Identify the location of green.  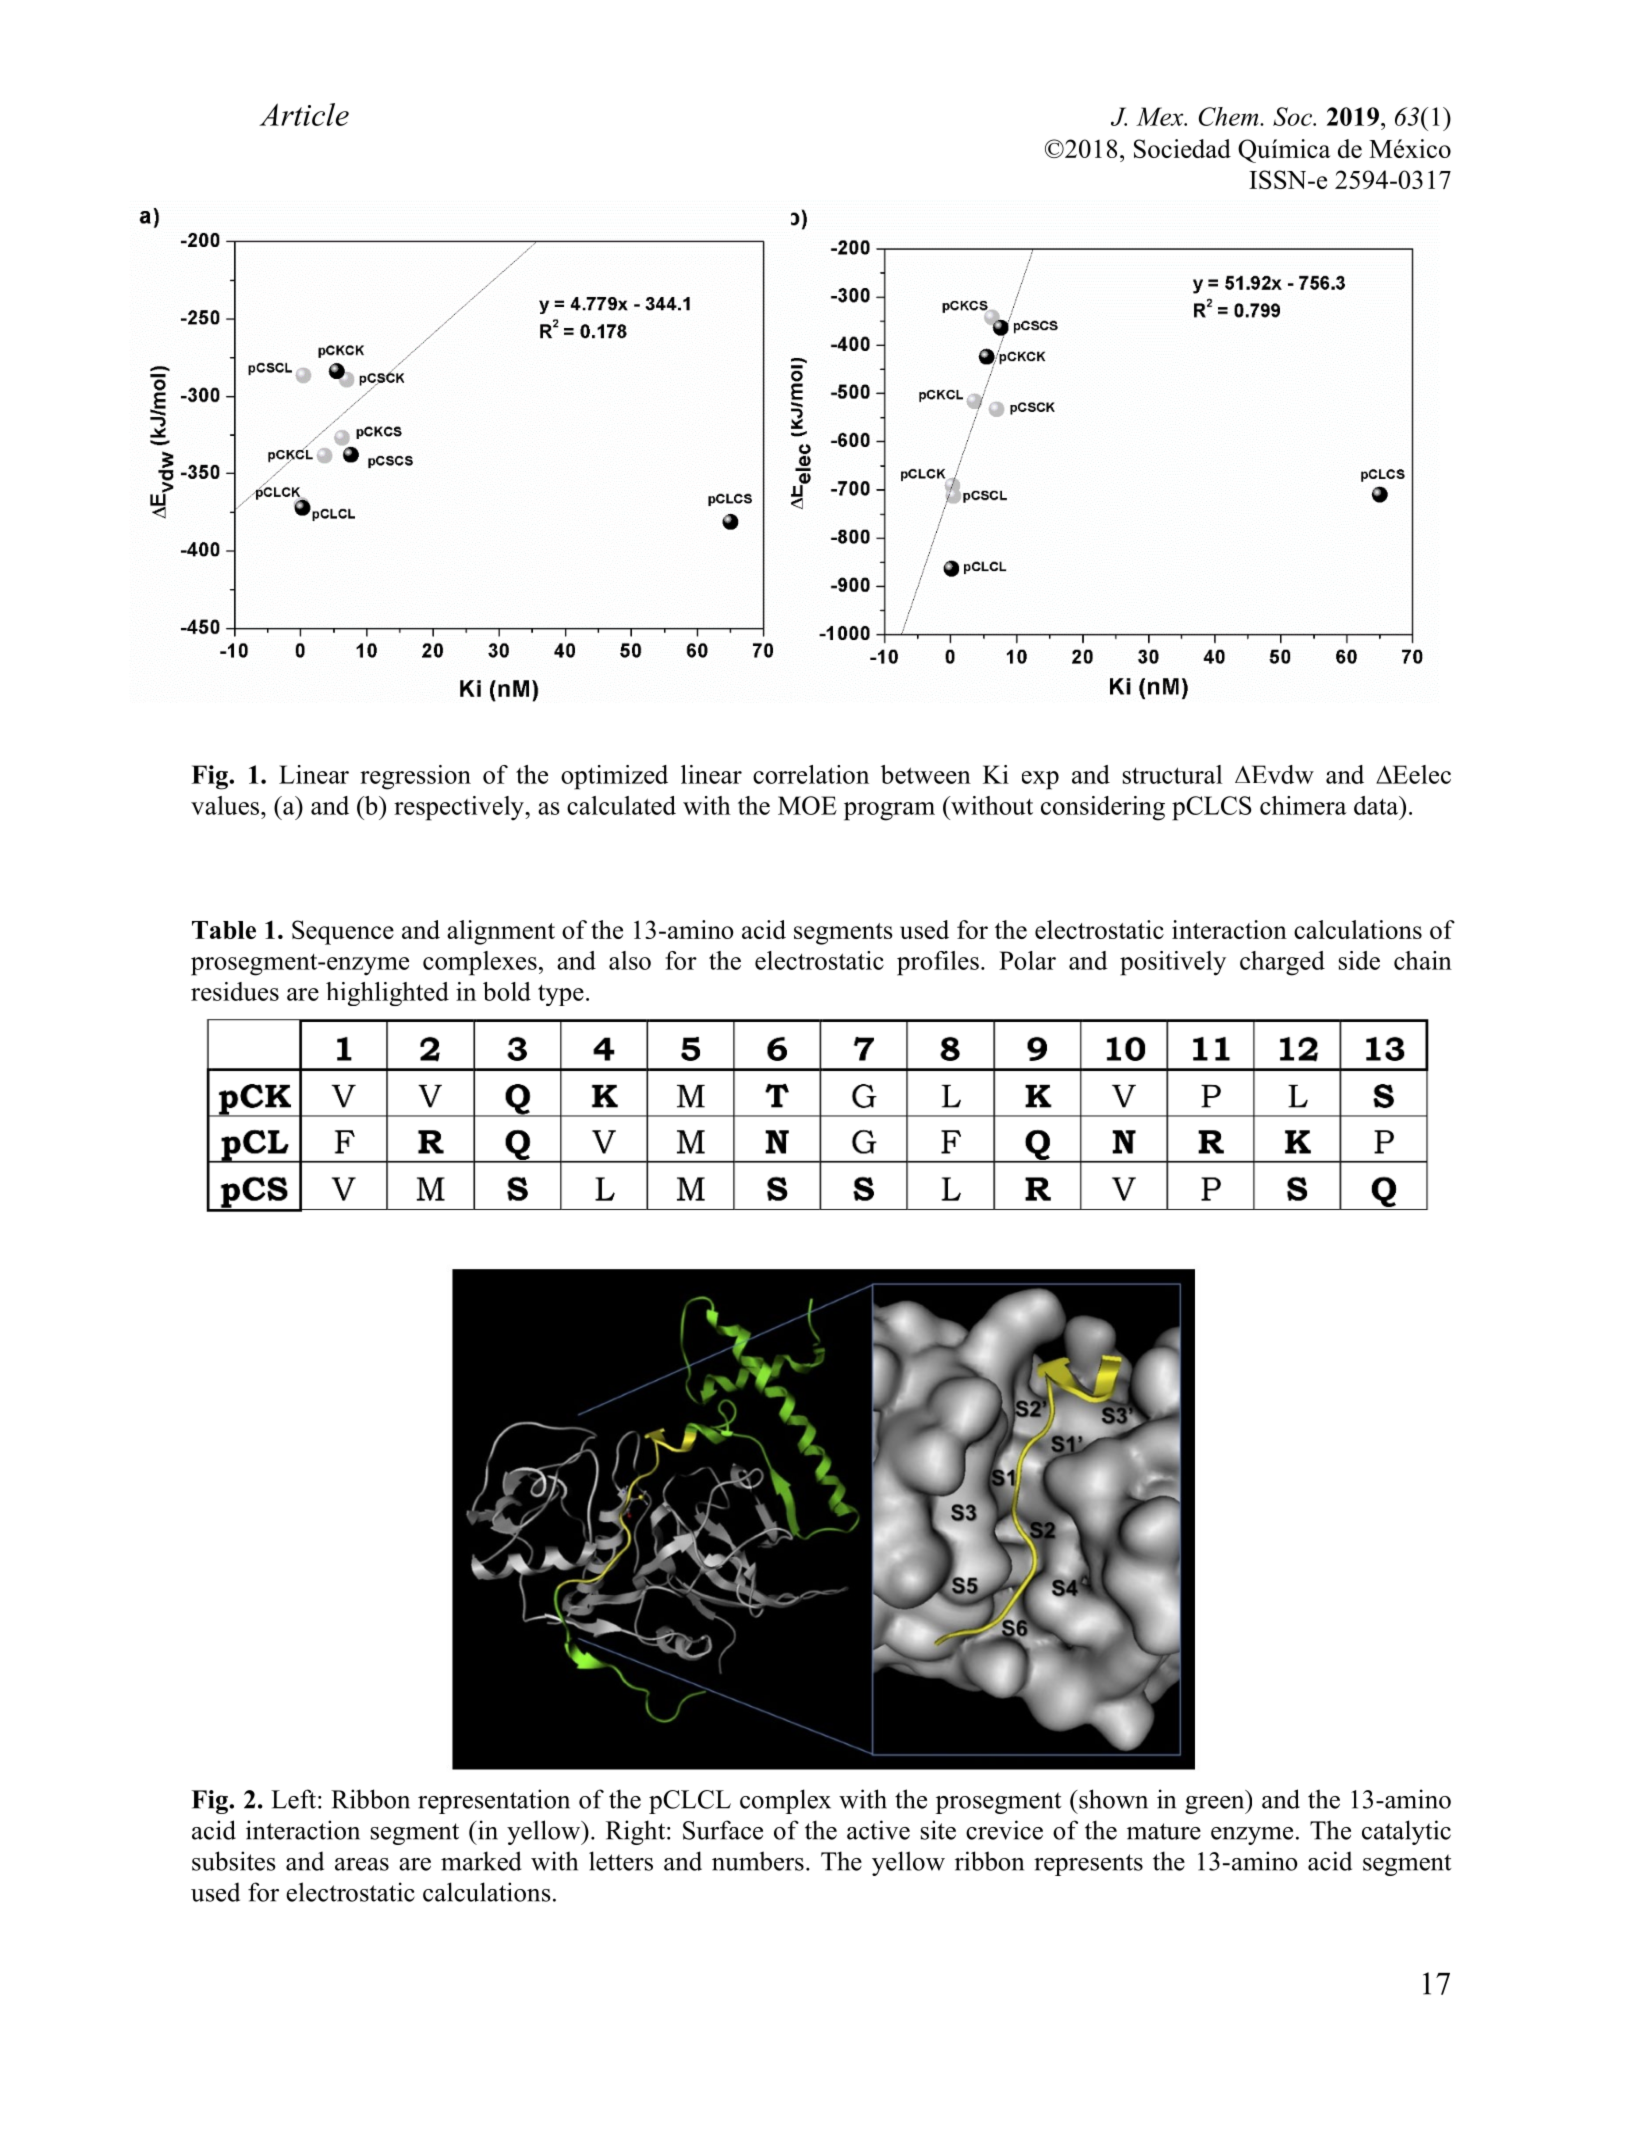
(1216, 1805).
